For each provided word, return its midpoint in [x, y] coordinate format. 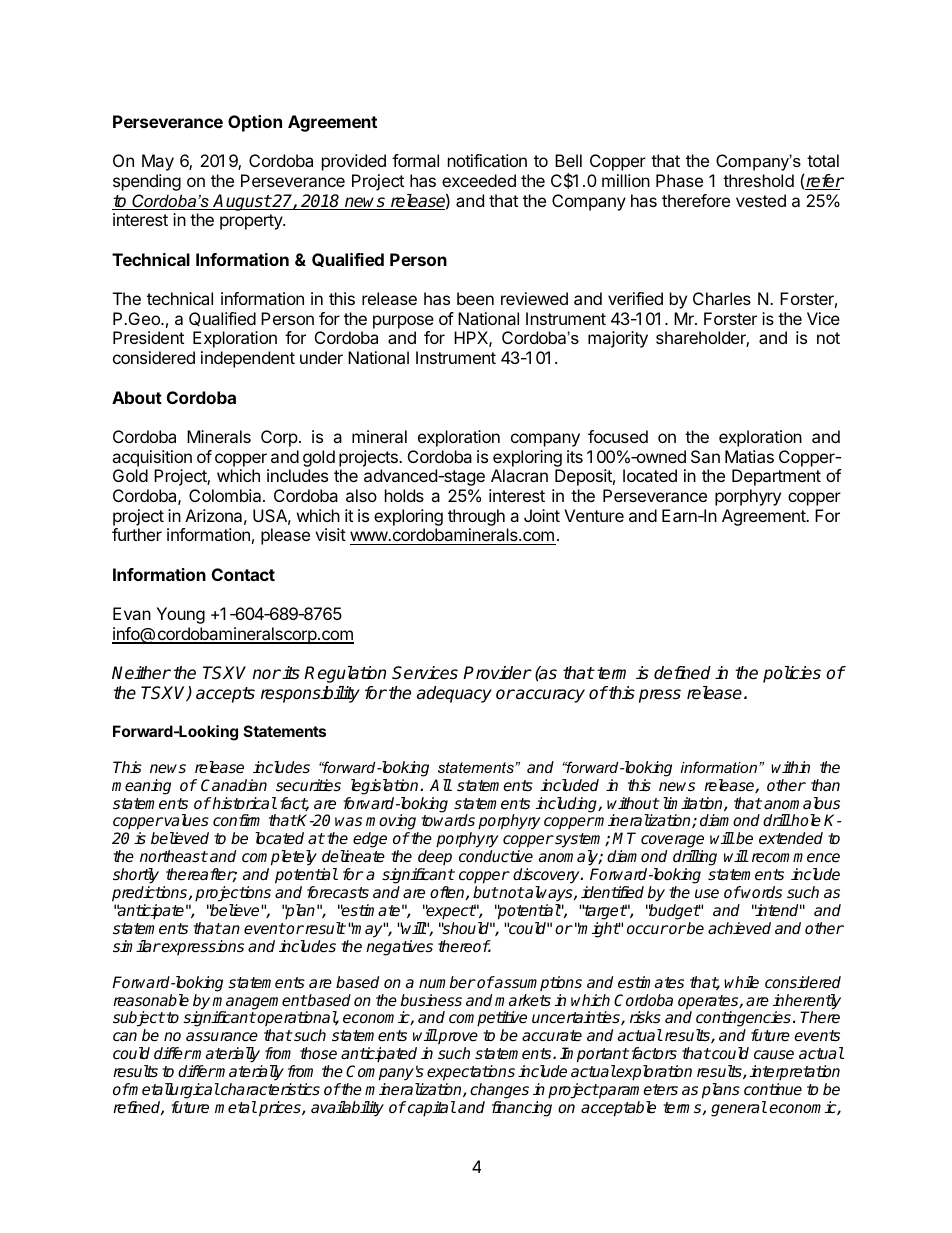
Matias [749, 456]
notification [487, 160]
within [790, 767]
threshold [758, 180]
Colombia [226, 495]
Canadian [234, 785]
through [476, 519]
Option [255, 123]
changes [499, 1091]
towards [448, 820]
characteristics [269, 1089]
